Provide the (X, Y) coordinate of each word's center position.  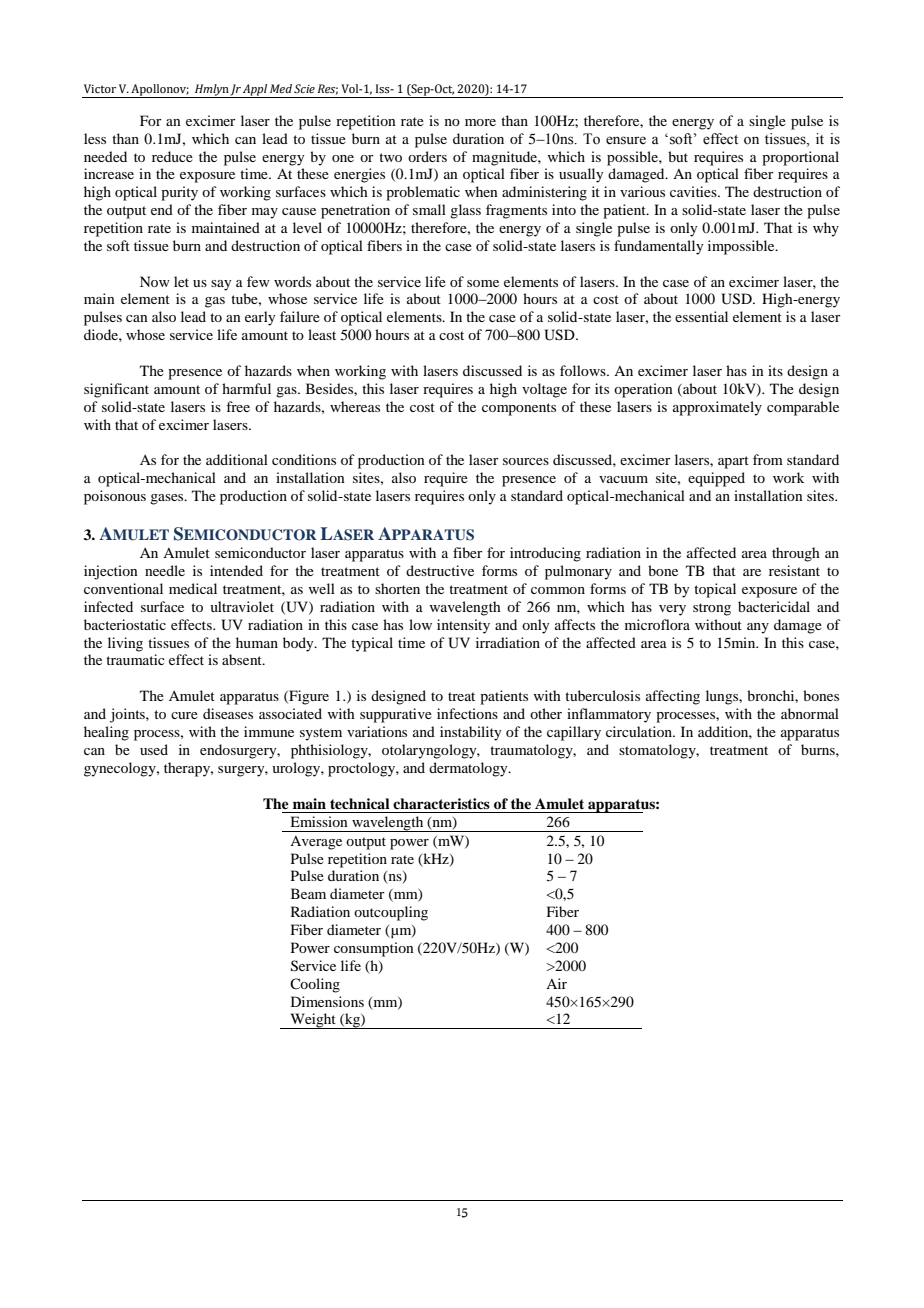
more (480, 122)
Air (556, 983)
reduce (172, 156)
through (796, 554)
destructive (440, 570)
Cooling (315, 985)
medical (193, 588)
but (678, 156)
